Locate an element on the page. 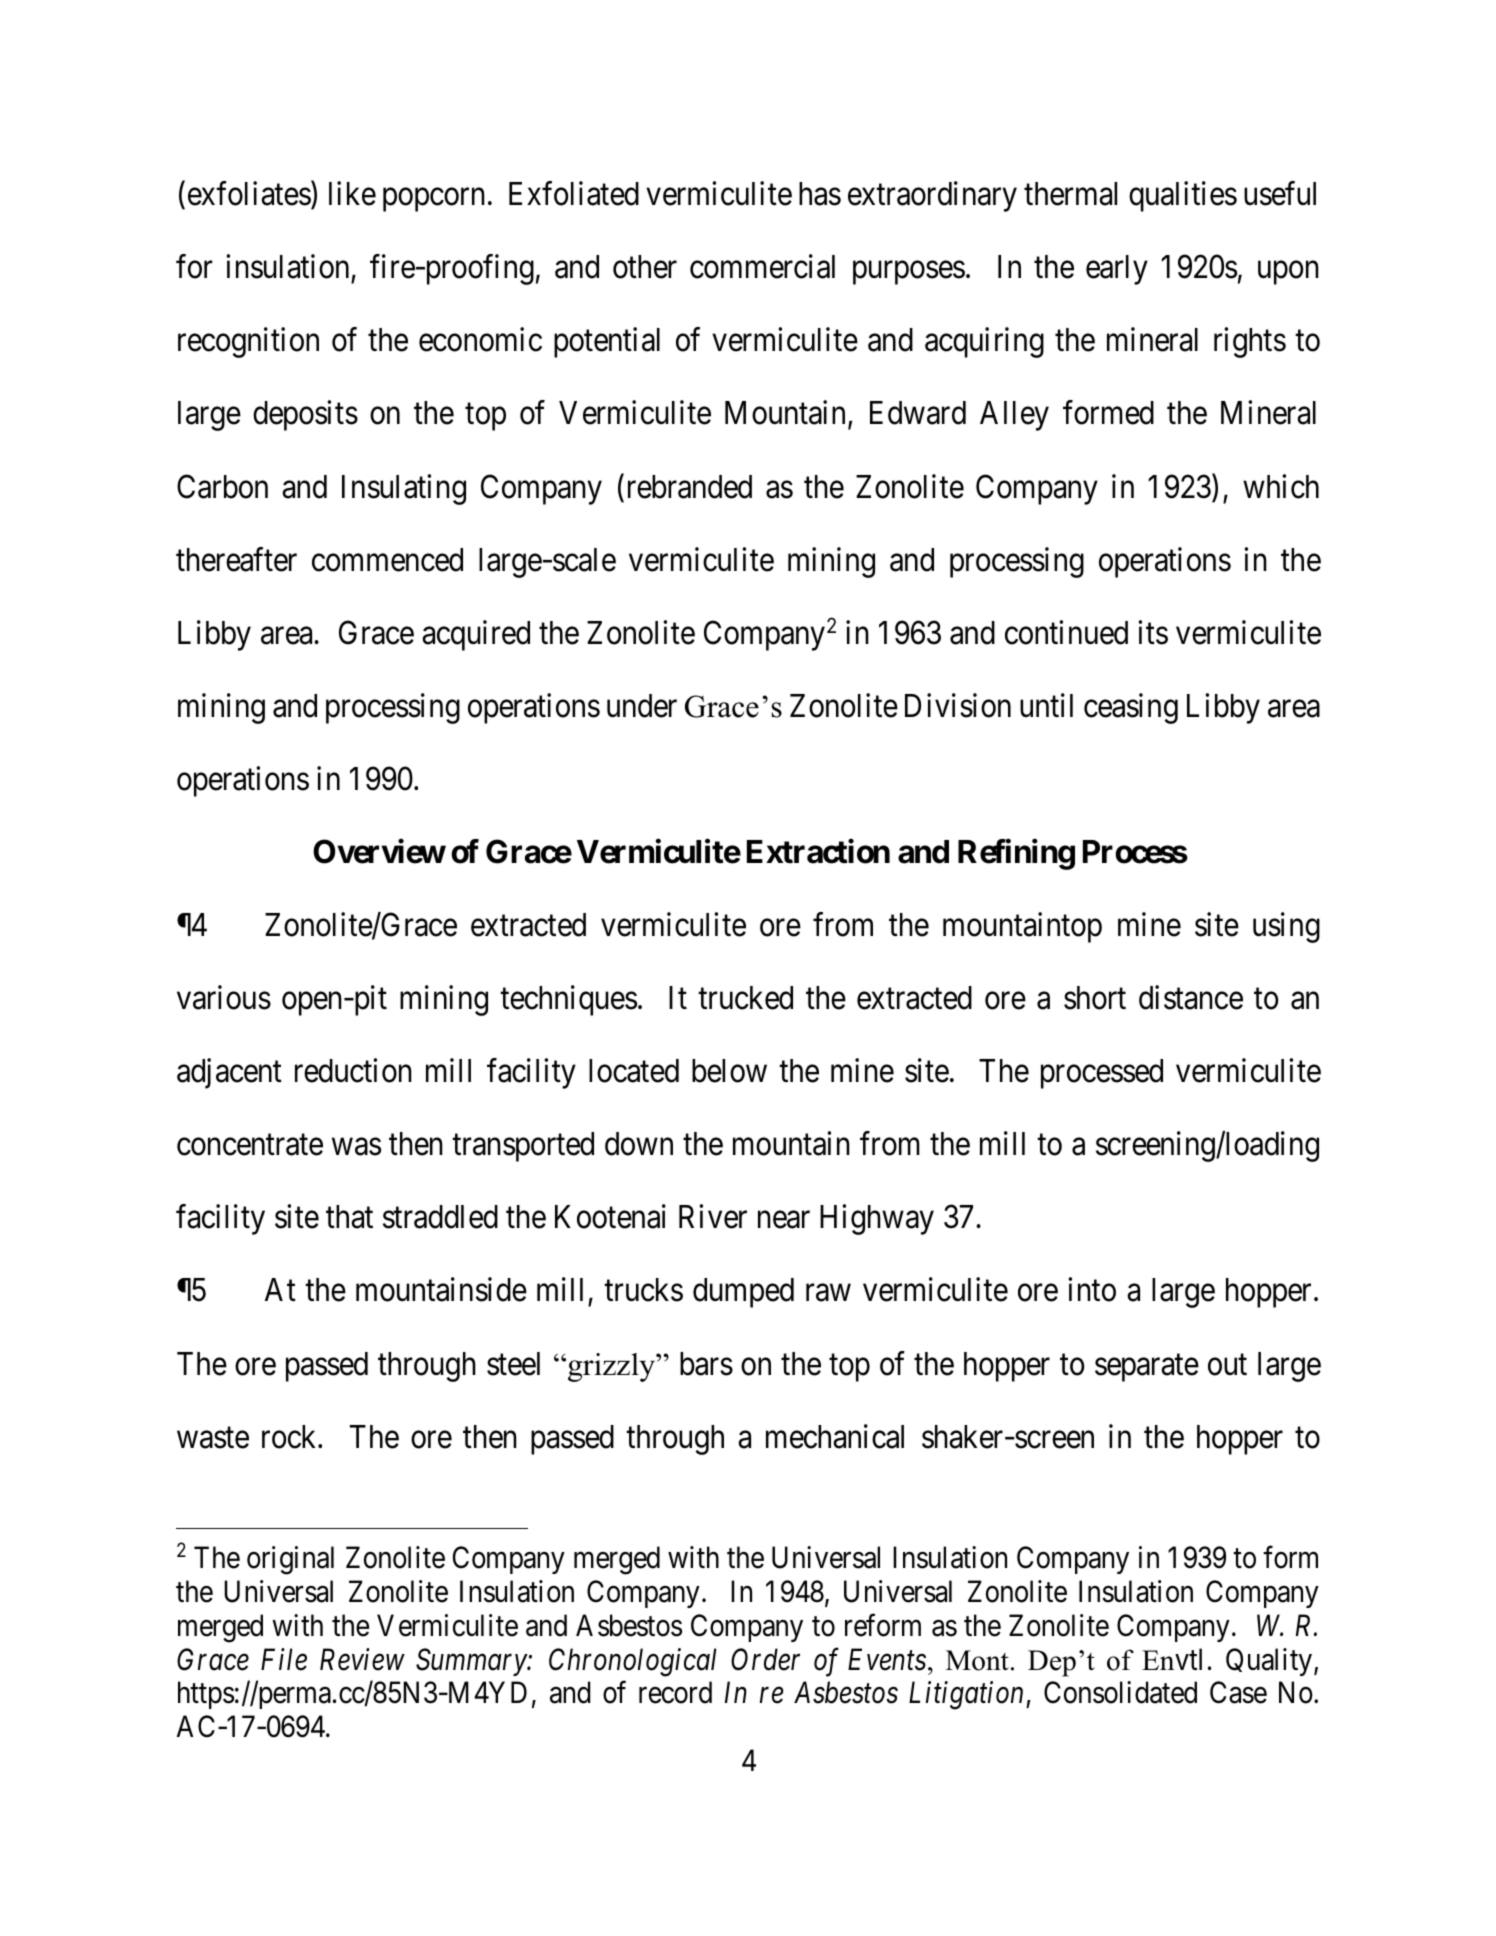  acquired is located at coordinates (476, 635).
